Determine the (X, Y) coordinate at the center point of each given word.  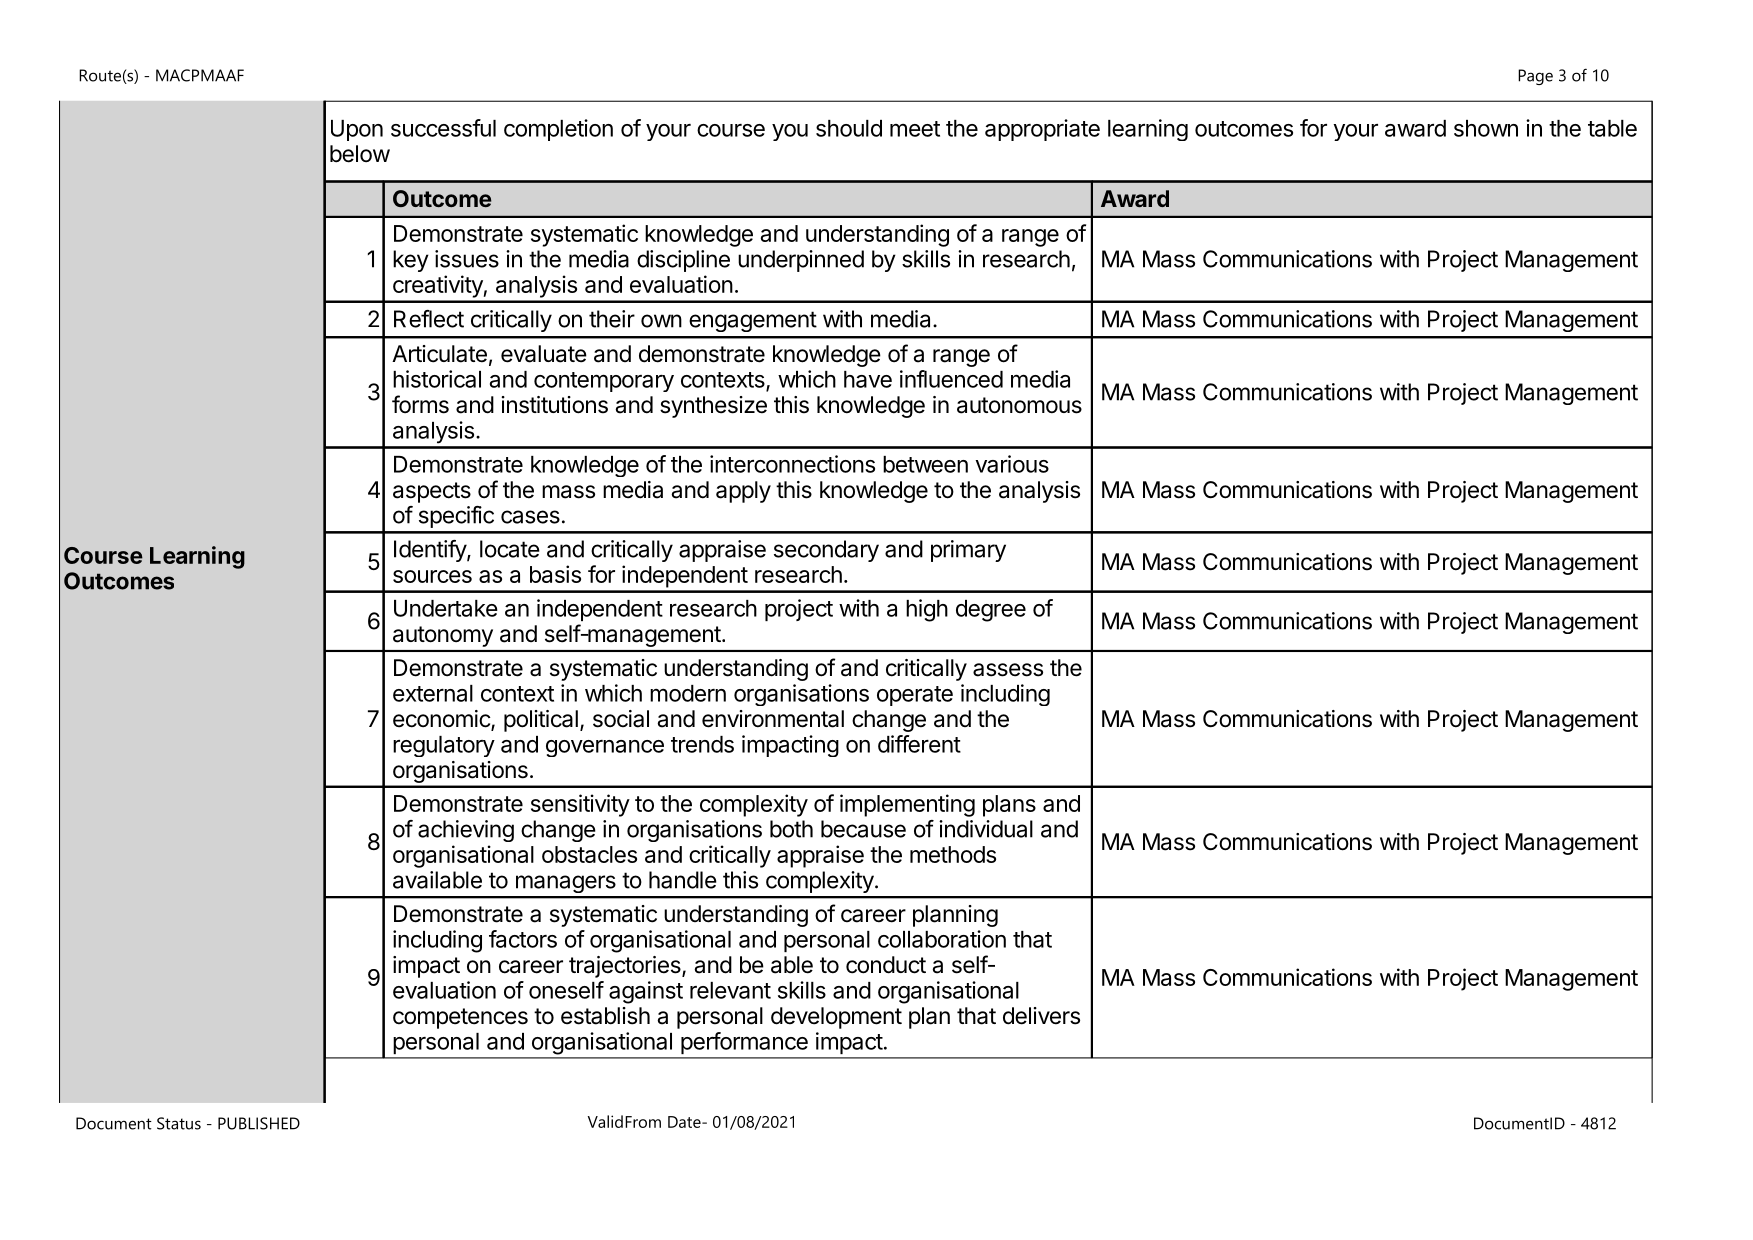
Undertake (446, 608)
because (863, 829)
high (927, 610)
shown (1486, 128)
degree (991, 611)
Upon (357, 130)
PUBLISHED (259, 1123)
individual (986, 829)
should (849, 128)
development (836, 1018)
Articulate (439, 354)
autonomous (1019, 405)
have (868, 379)
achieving (466, 831)
